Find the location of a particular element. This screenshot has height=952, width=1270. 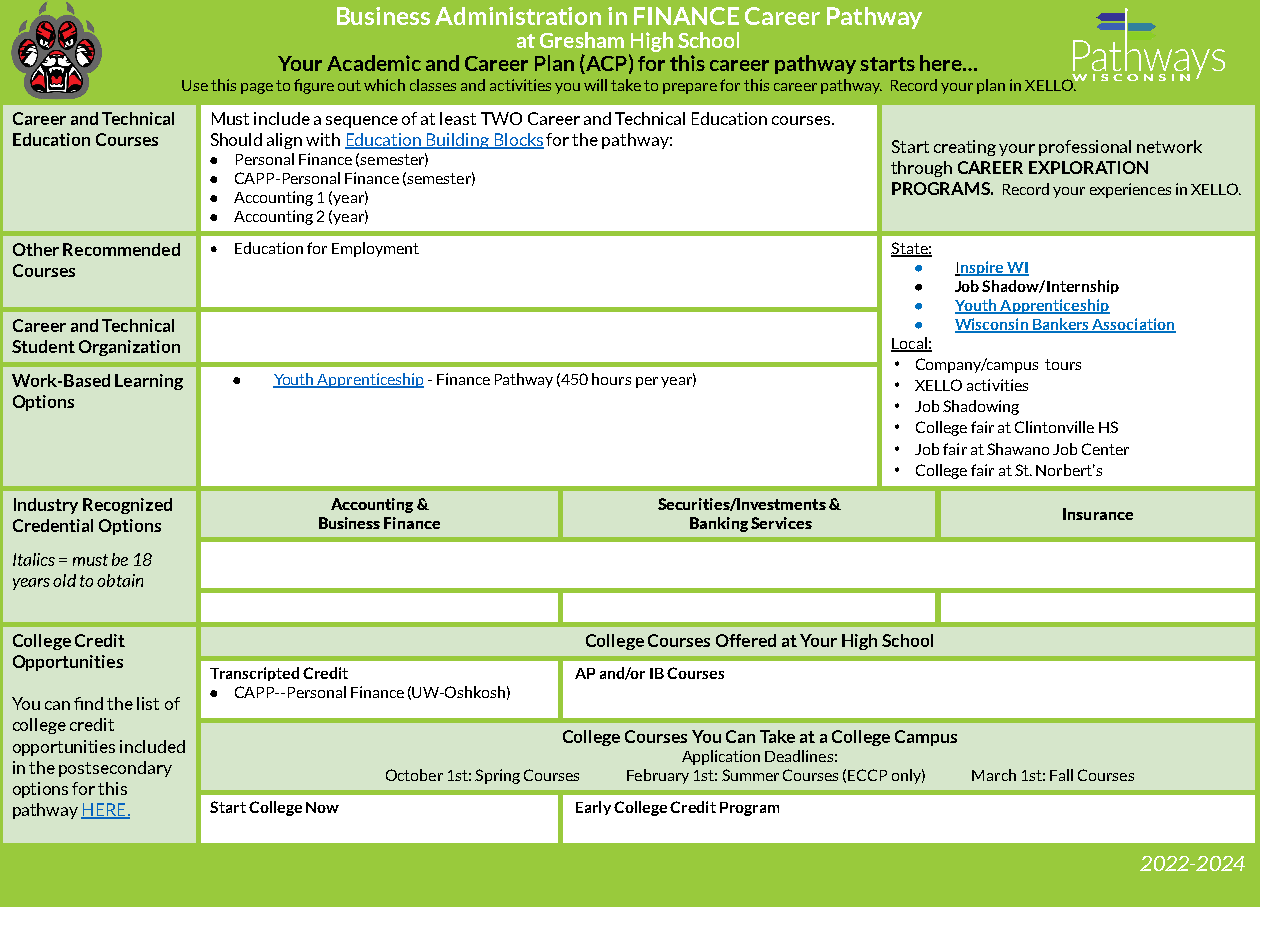

postsecondary is located at coordinates (115, 769).
